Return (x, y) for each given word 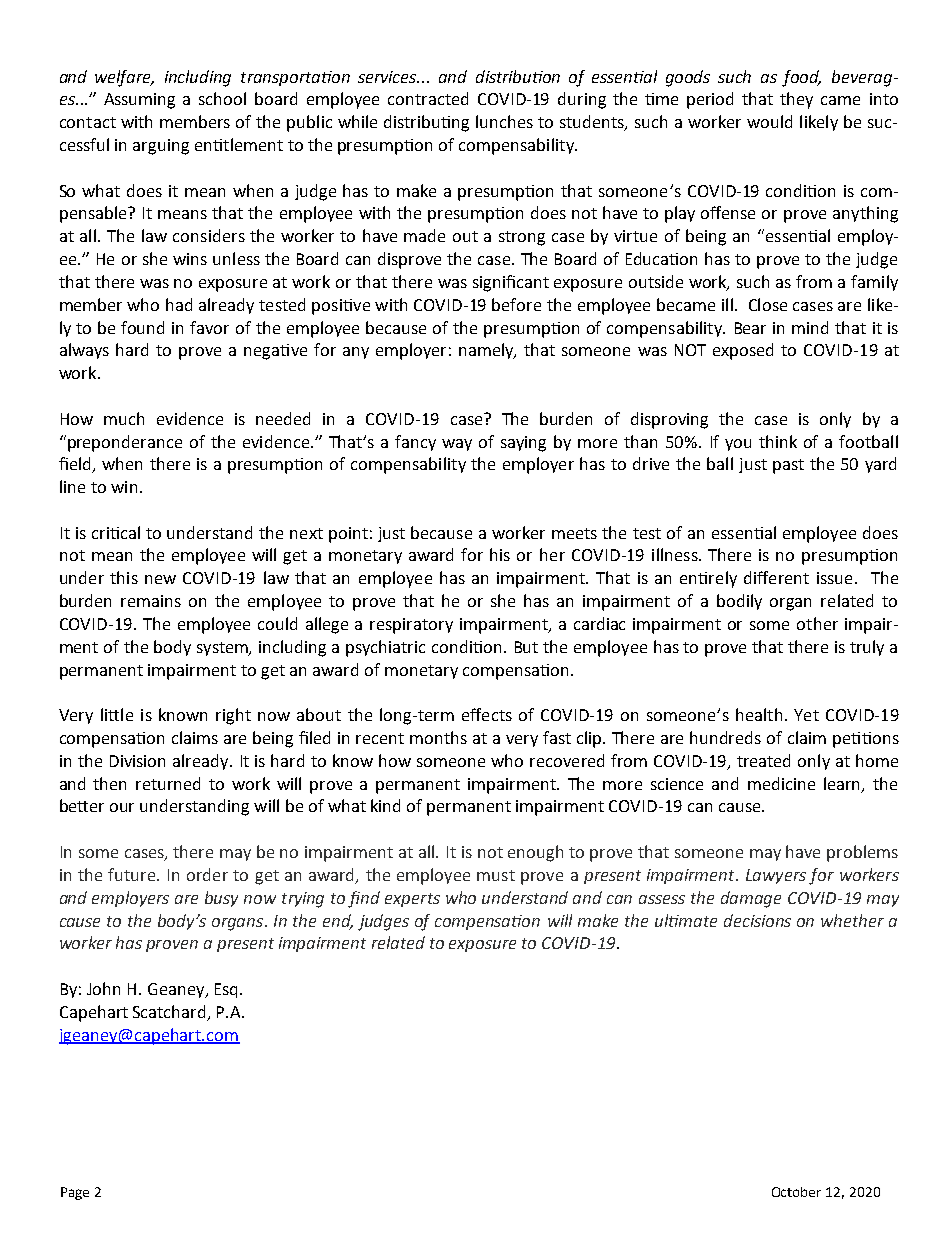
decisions (757, 920)
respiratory (411, 626)
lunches (504, 121)
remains (151, 601)
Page (75, 1193)
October (796, 1192)
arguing (161, 147)
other (817, 623)
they (796, 100)
